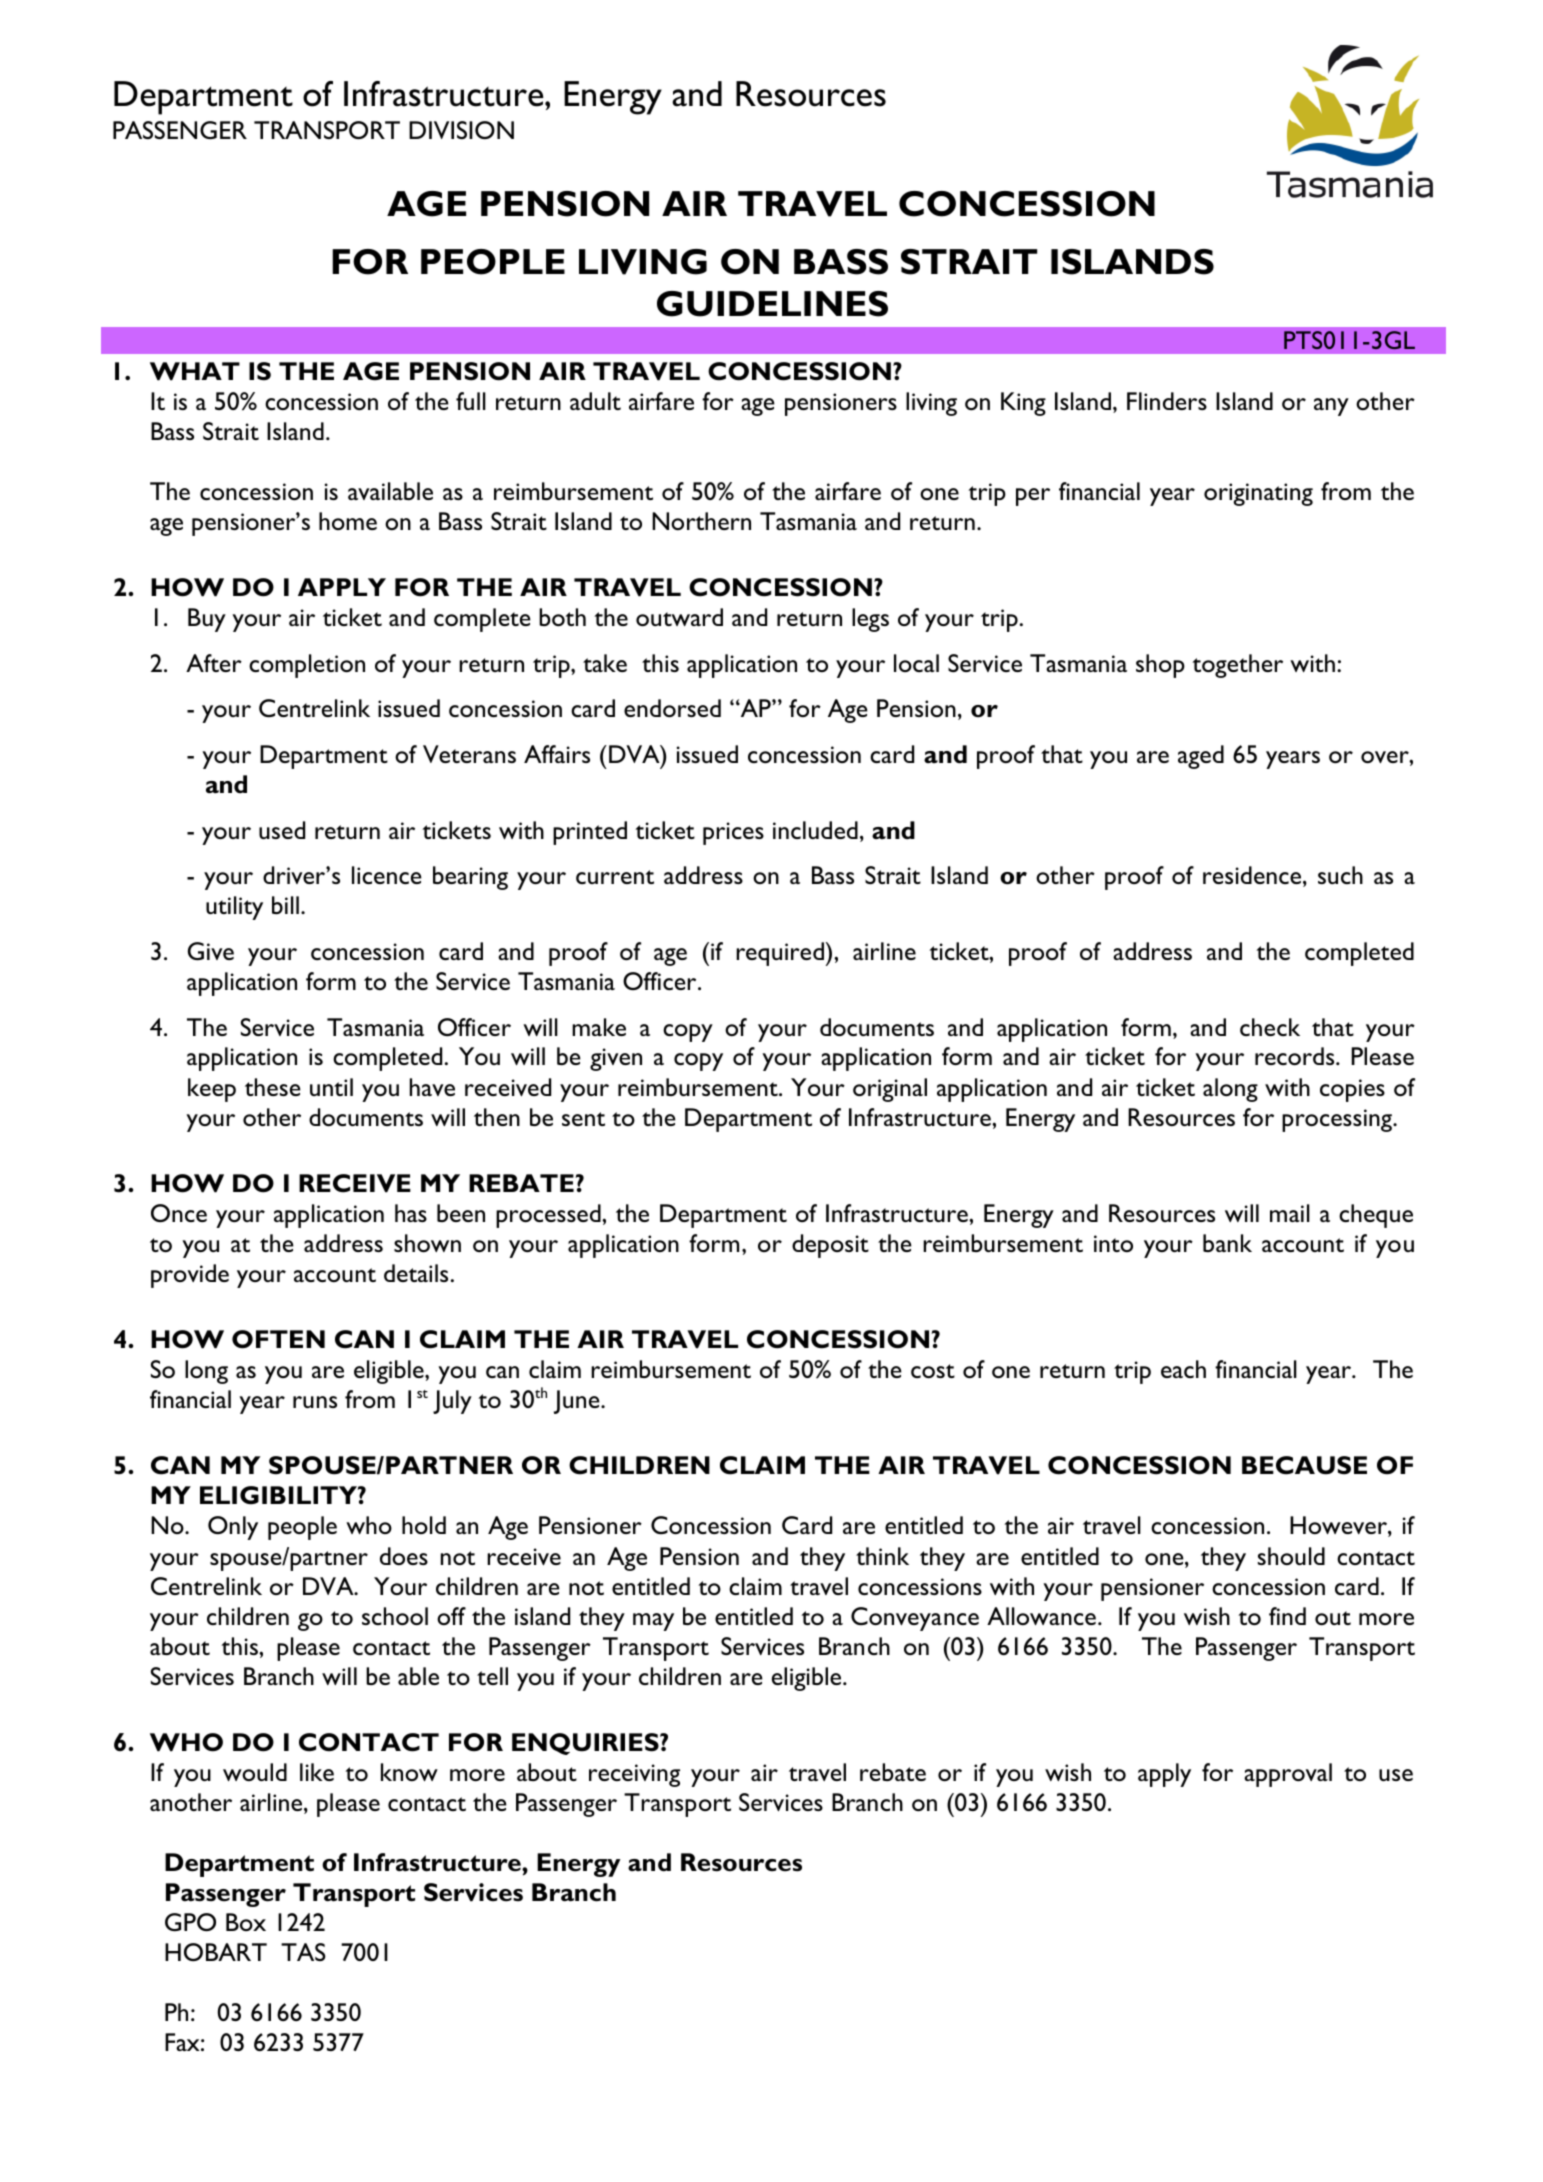 The image size is (1543, 2182). What do you see at coordinates (282, 830) in the document?
I see `used` at bounding box center [282, 830].
